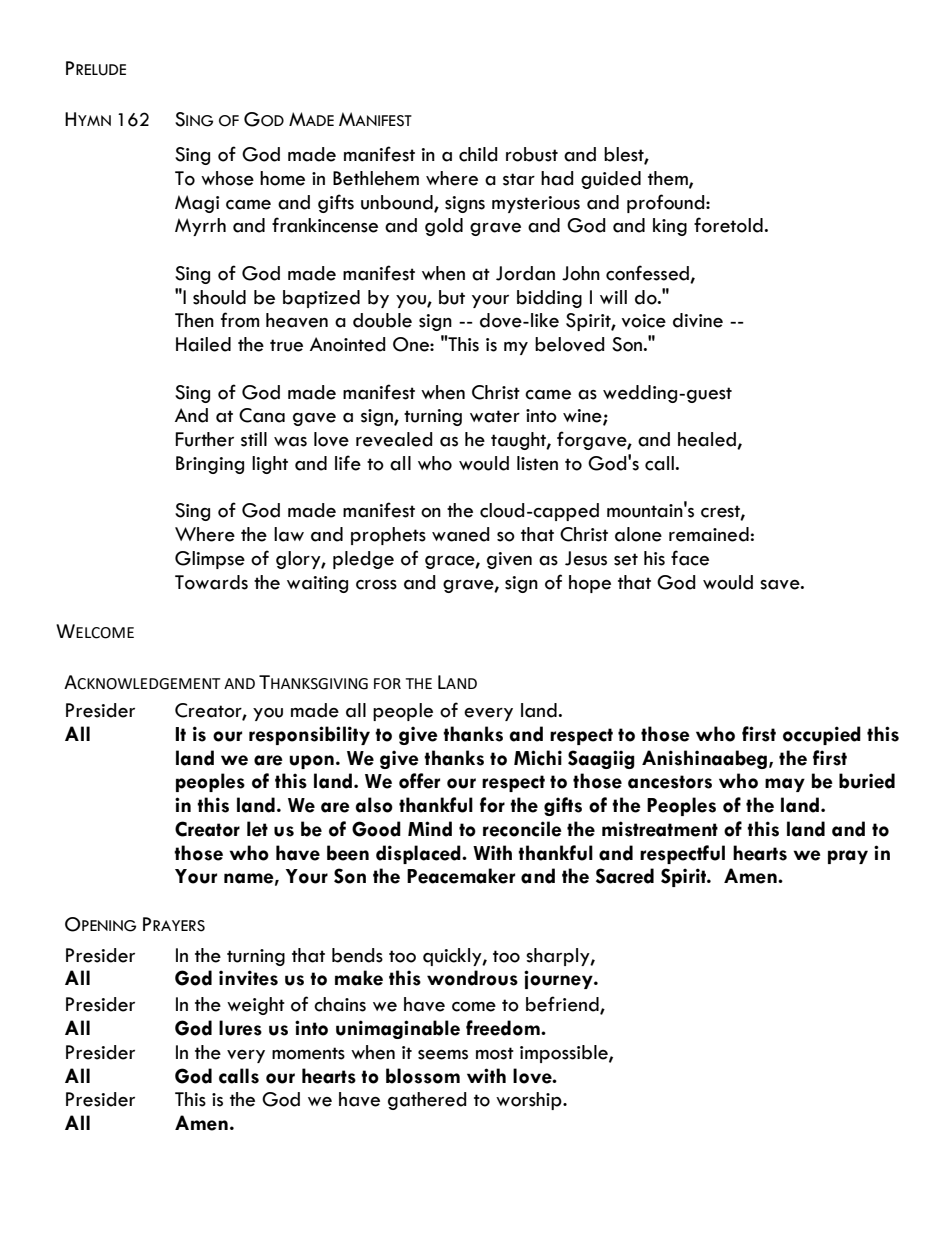 The height and width of the document is (1233, 952). What do you see at coordinates (785, 785) in the document?
I see `may` at bounding box center [785, 785].
